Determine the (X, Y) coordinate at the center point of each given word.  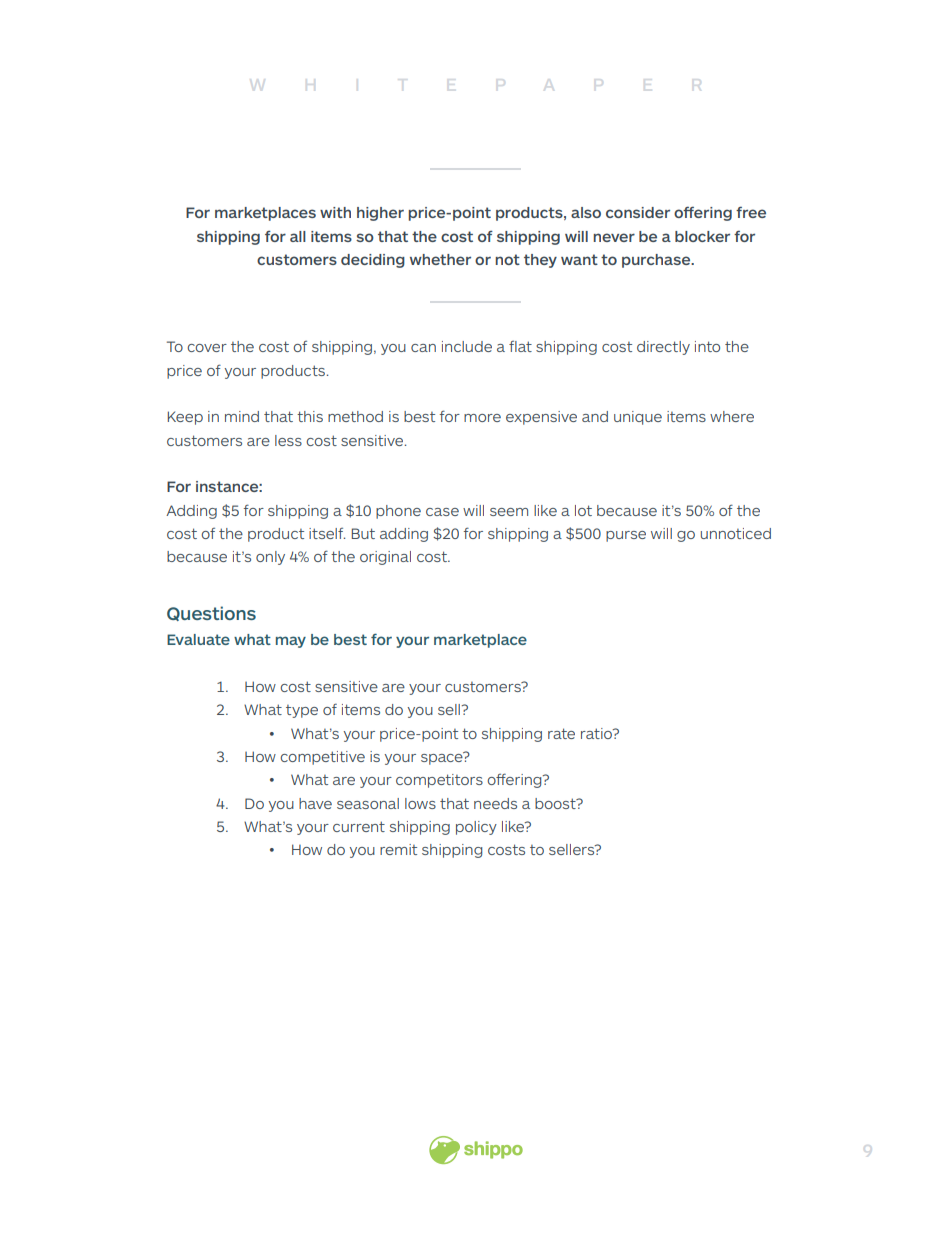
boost (556, 803)
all (298, 236)
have (315, 803)
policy (476, 828)
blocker (702, 236)
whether (440, 259)
